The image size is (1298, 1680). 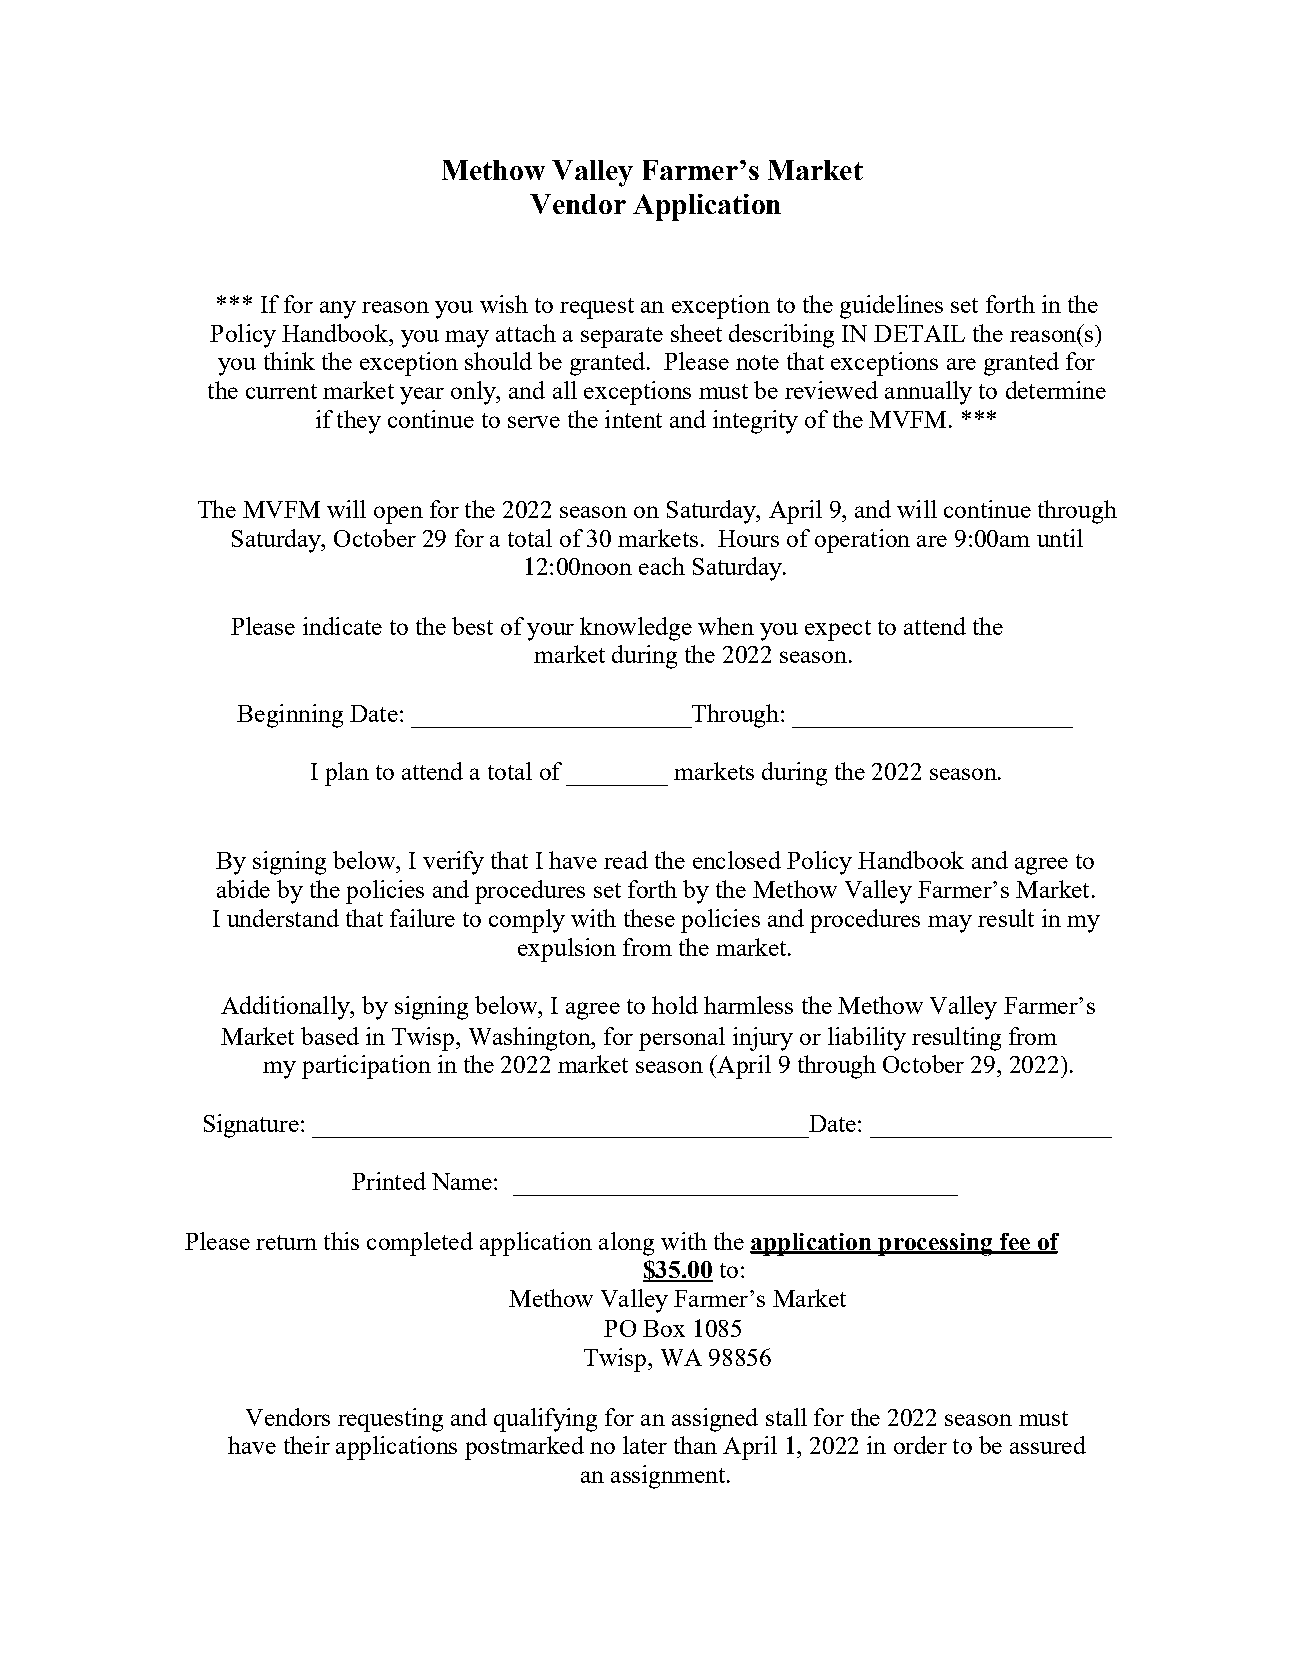 What do you see at coordinates (649, 918) in the screenshot?
I see `these` at bounding box center [649, 918].
